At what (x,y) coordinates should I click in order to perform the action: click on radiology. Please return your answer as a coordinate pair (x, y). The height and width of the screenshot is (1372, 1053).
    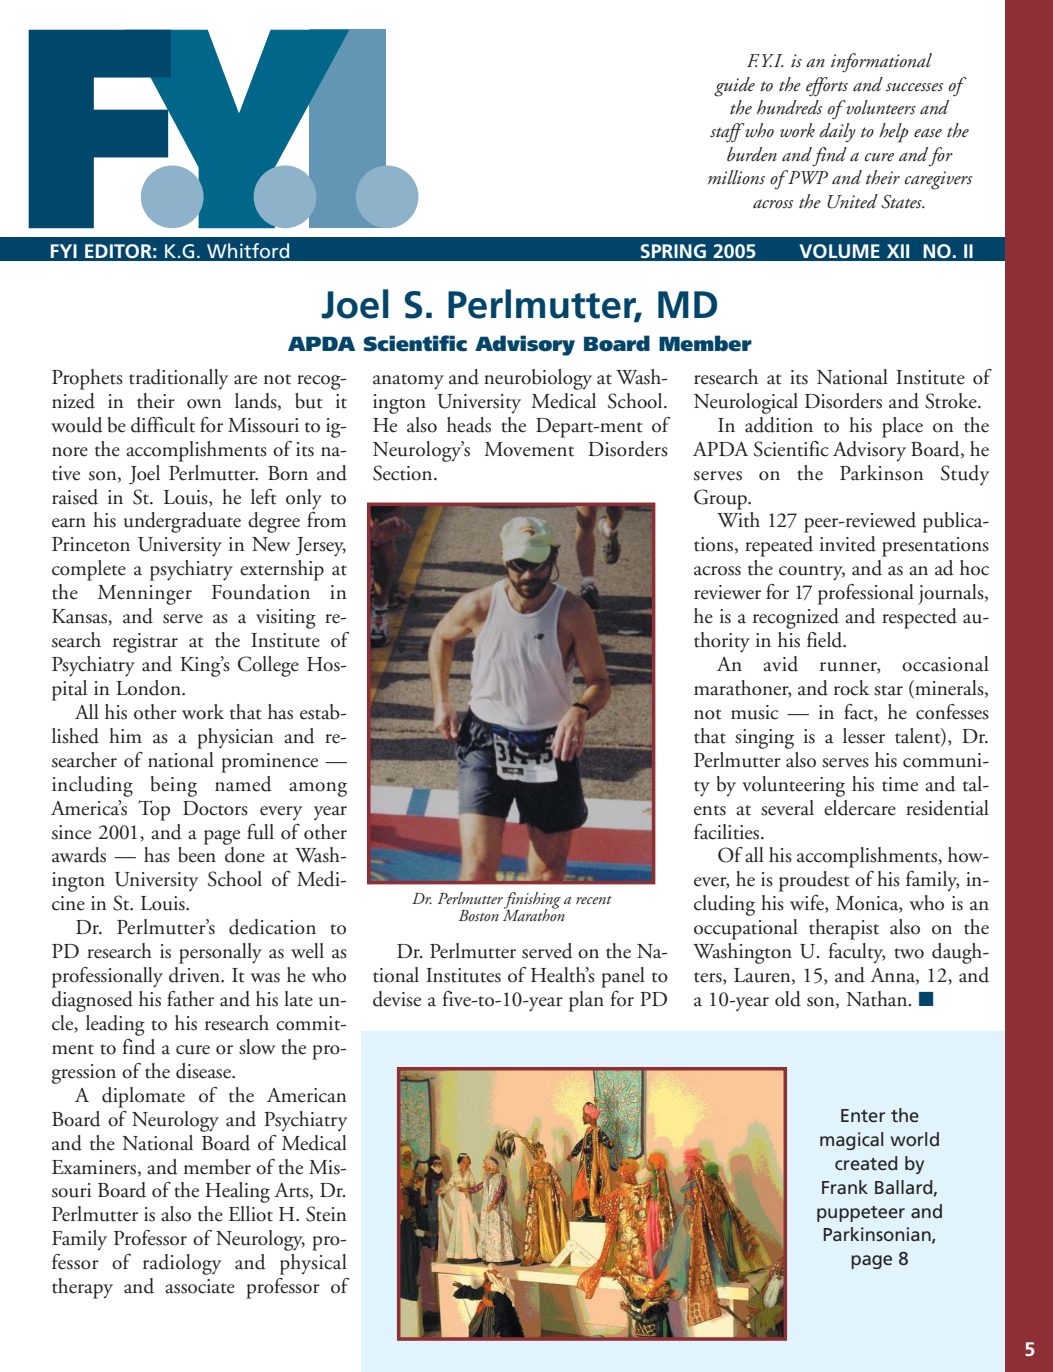
    Looking at the image, I should click on (182, 1264).
